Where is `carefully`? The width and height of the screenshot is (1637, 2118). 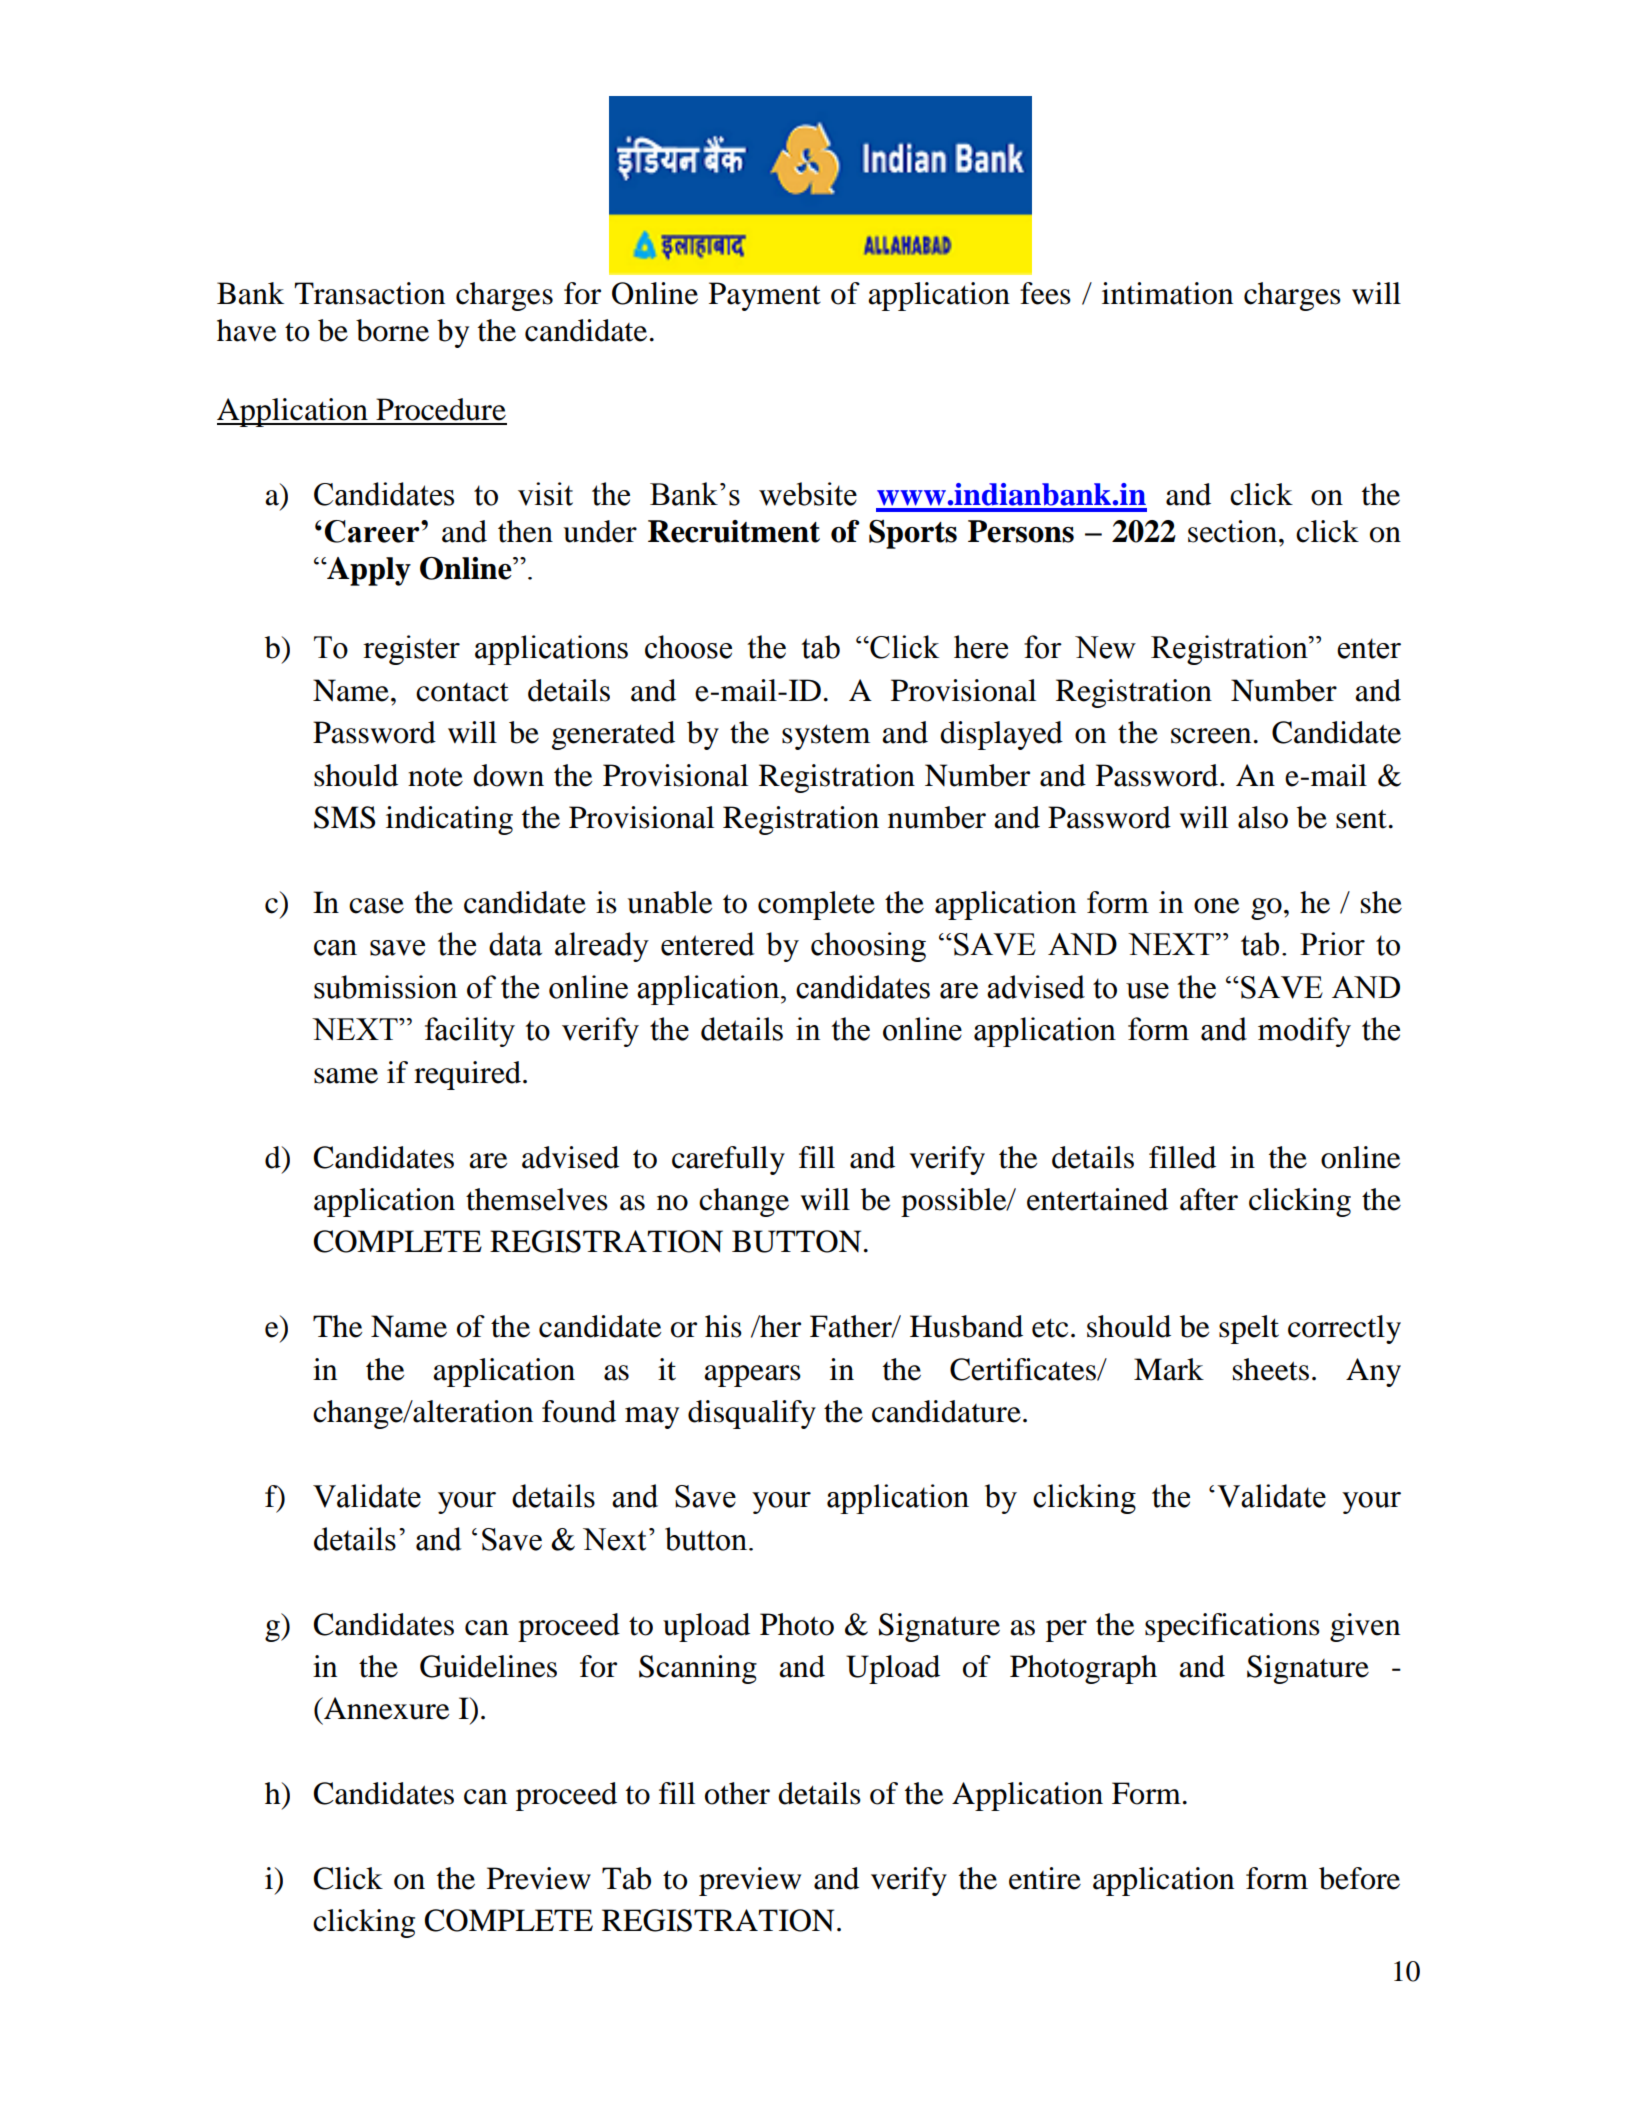
carefully is located at coordinates (728, 1160).
